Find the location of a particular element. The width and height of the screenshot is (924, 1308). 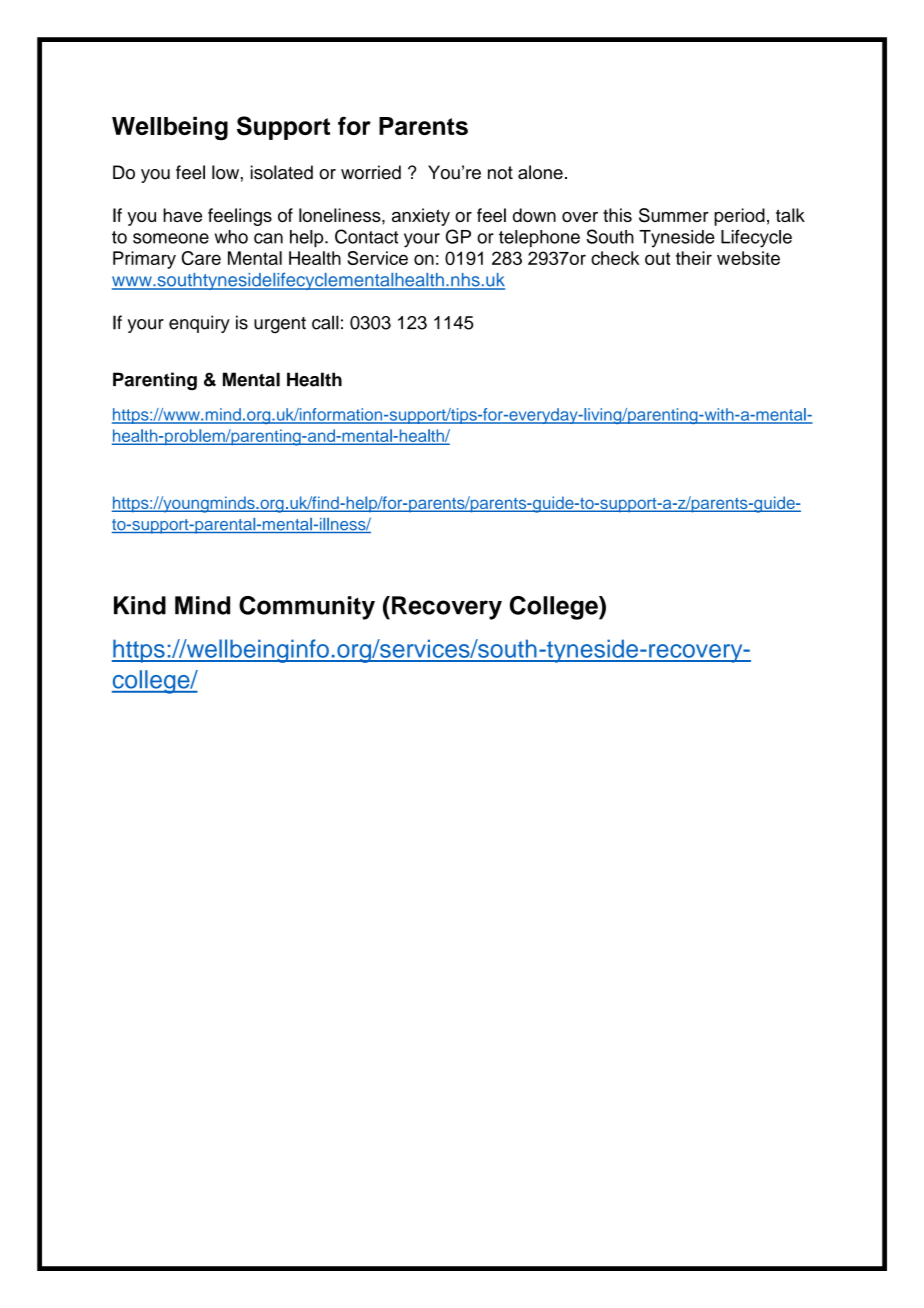

website is located at coordinates (748, 258).
